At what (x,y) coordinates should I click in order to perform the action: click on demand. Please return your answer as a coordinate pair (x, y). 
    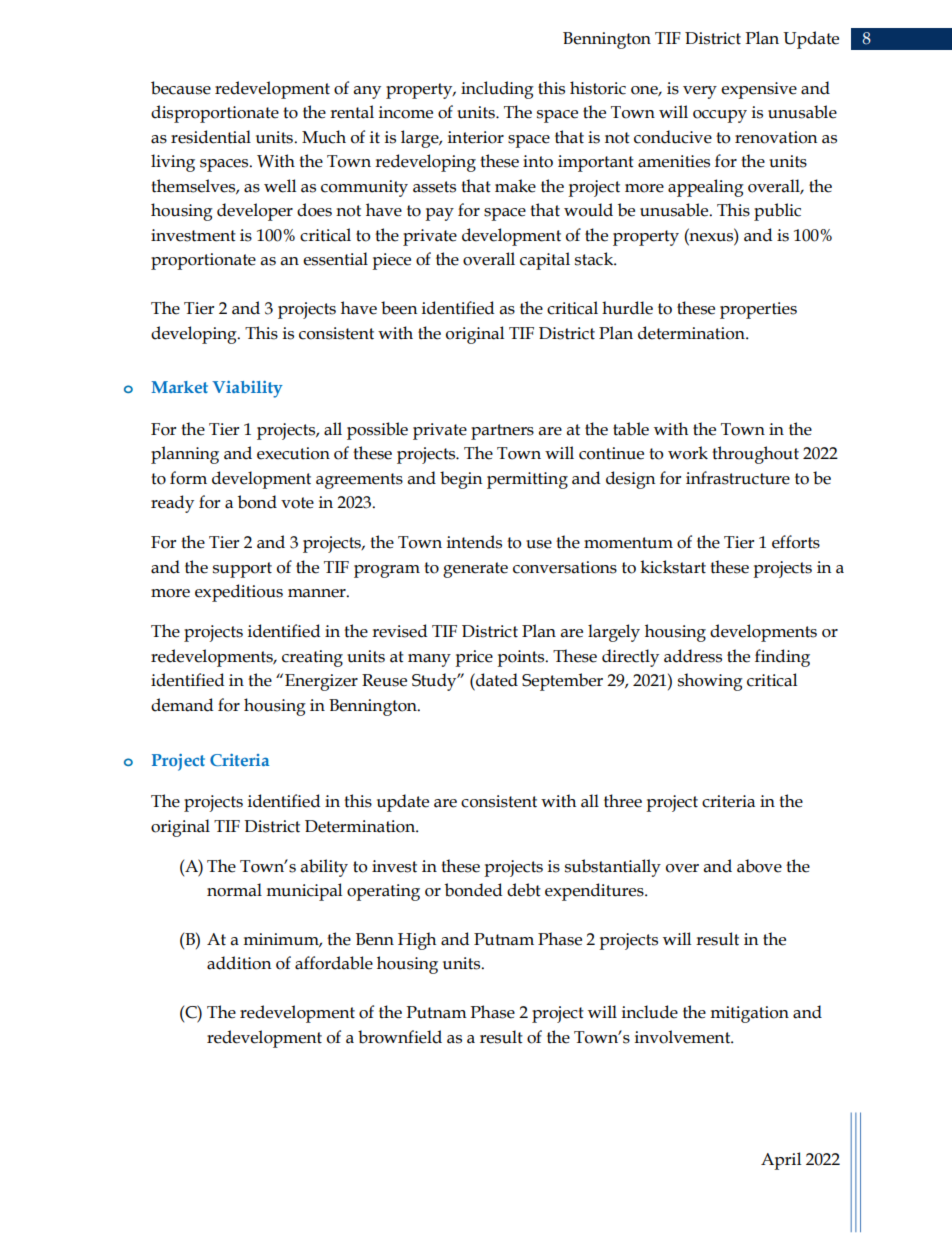
    Looking at the image, I should click on (182, 705).
